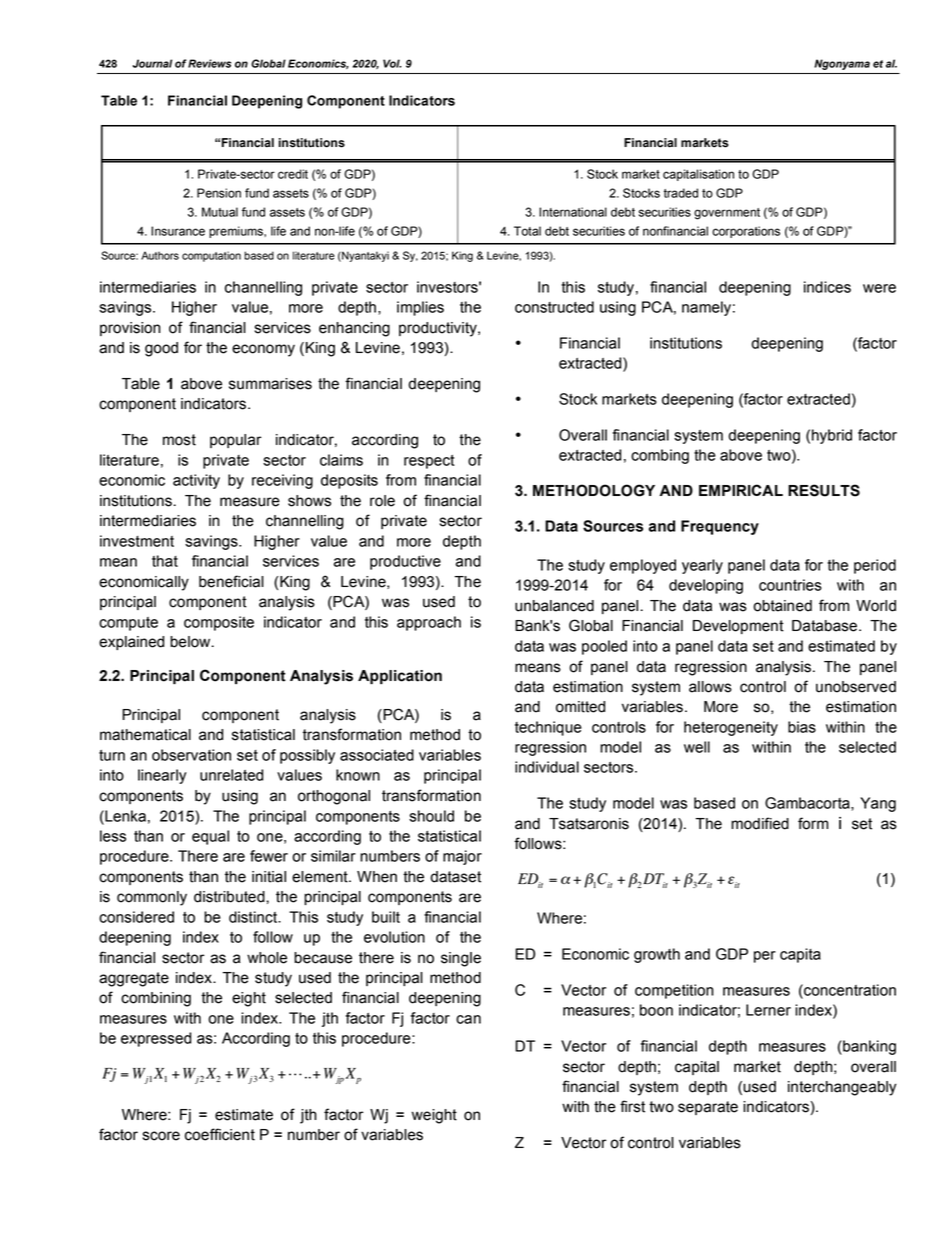 The width and height of the image is (952, 1233). I want to click on unbalanced, so click(554, 606).
